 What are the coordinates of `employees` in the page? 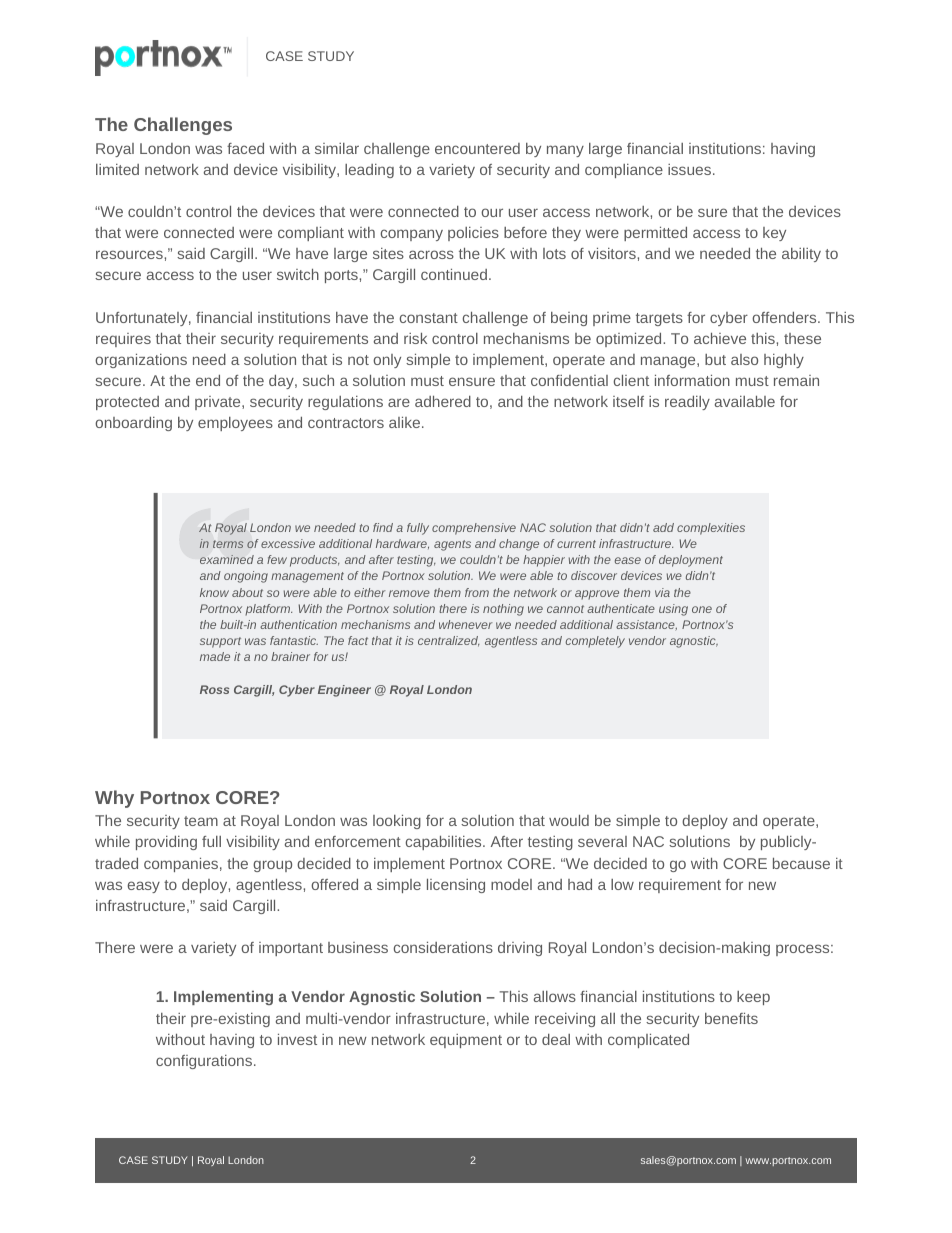 It's located at (235, 424).
